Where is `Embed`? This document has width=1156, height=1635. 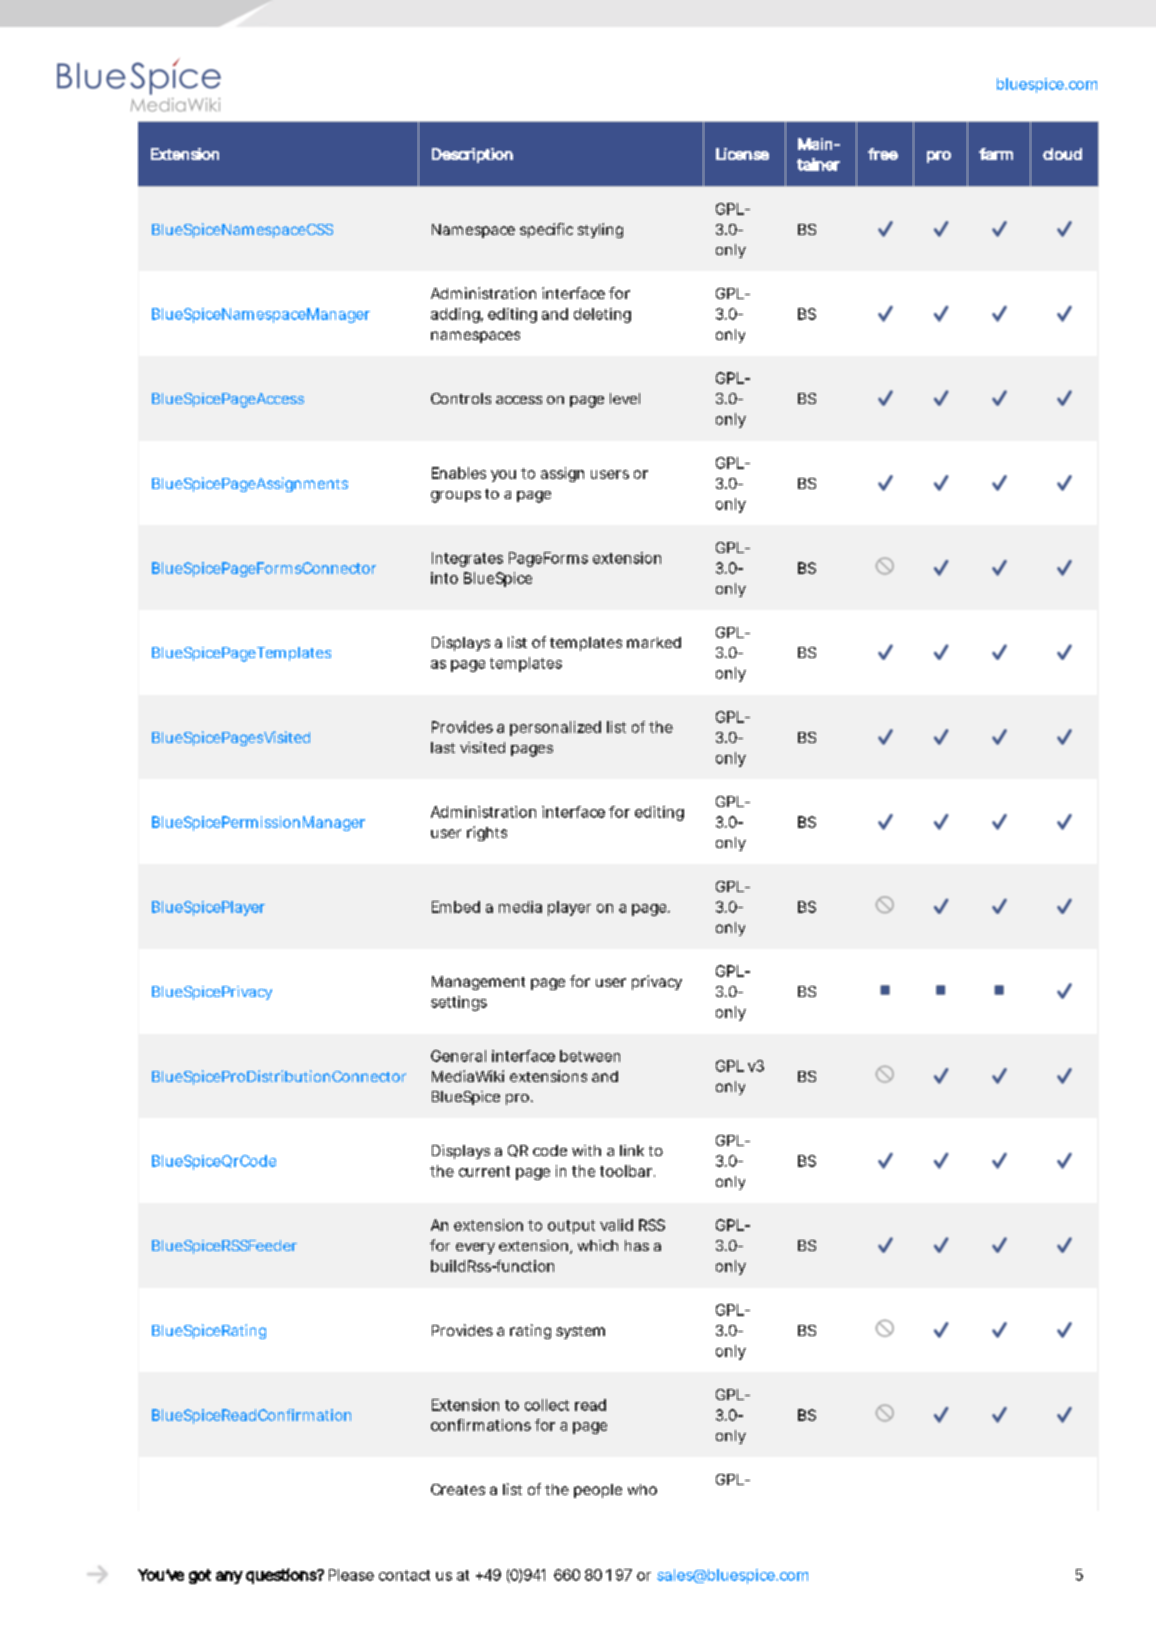
Embed is located at coordinates (456, 907).
